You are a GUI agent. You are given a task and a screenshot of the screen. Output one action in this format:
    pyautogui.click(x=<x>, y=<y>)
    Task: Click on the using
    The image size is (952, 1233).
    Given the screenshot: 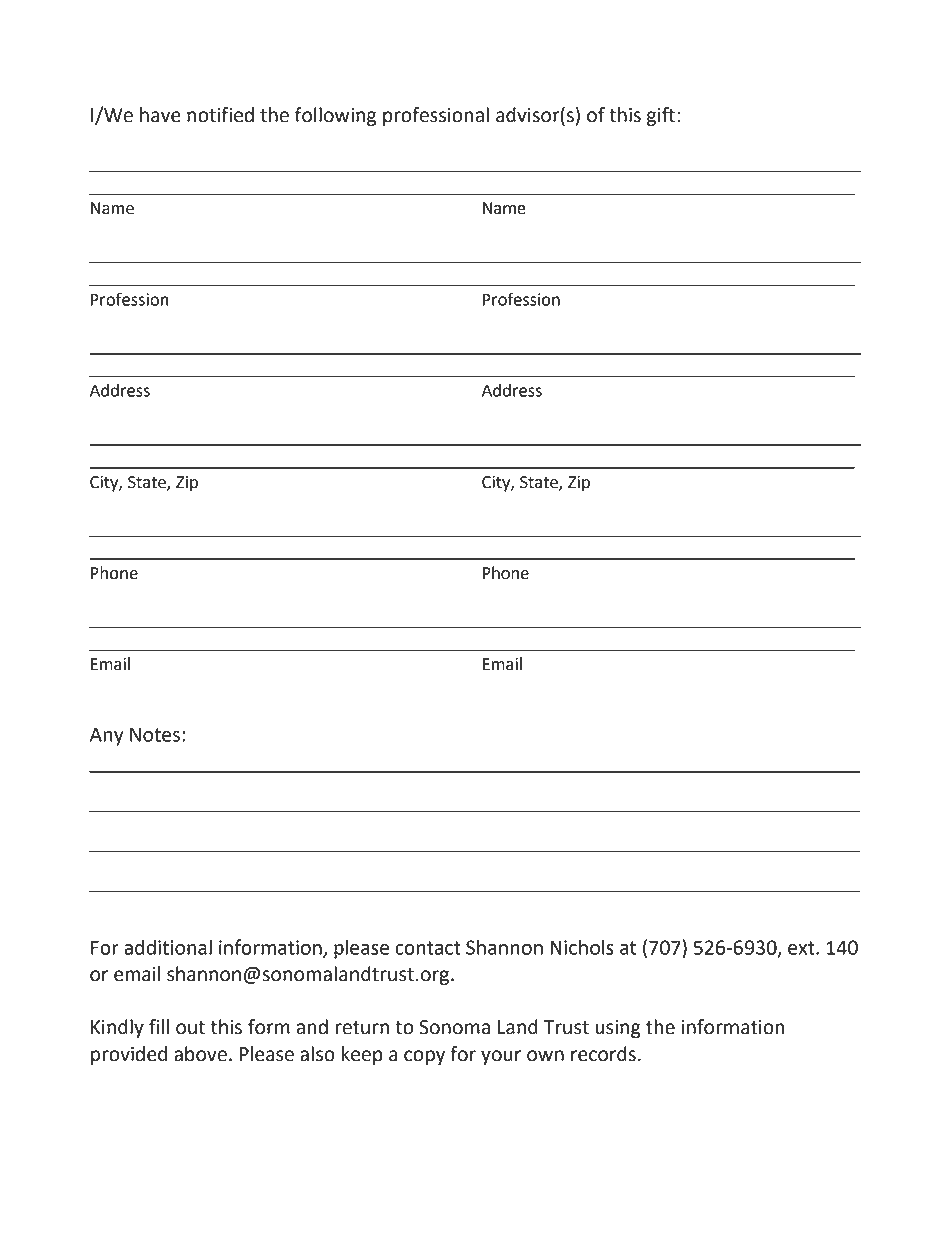 What is the action you would take?
    pyautogui.click(x=618, y=1029)
